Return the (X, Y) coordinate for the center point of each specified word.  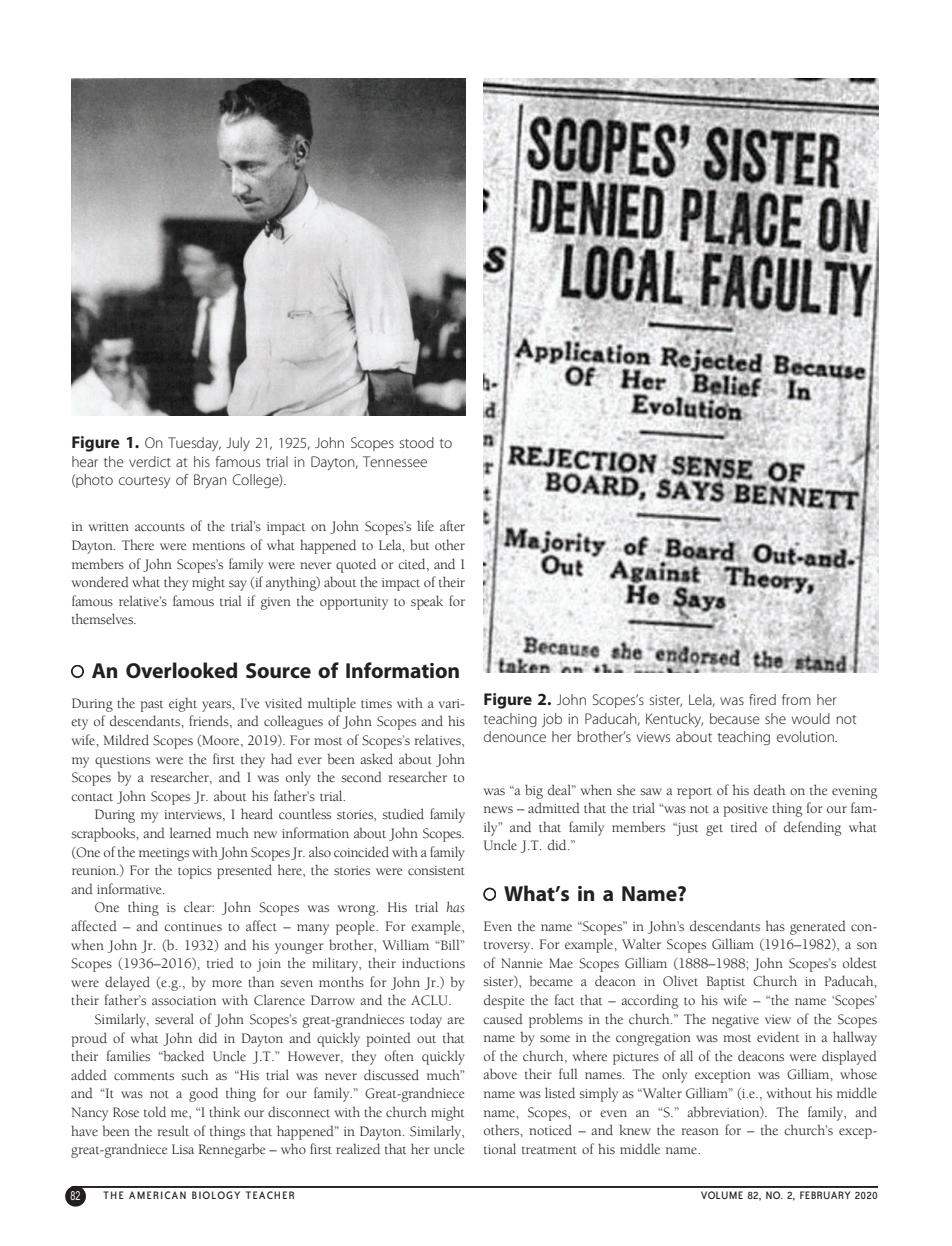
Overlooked (181, 670)
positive (745, 810)
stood (417, 442)
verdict (150, 461)
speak (427, 602)
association (184, 1000)
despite (504, 1001)
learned (190, 832)
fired (762, 699)
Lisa (183, 1149)
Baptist (725, 983)
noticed (550, 1129)
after (452, 525)
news (498, 809)
